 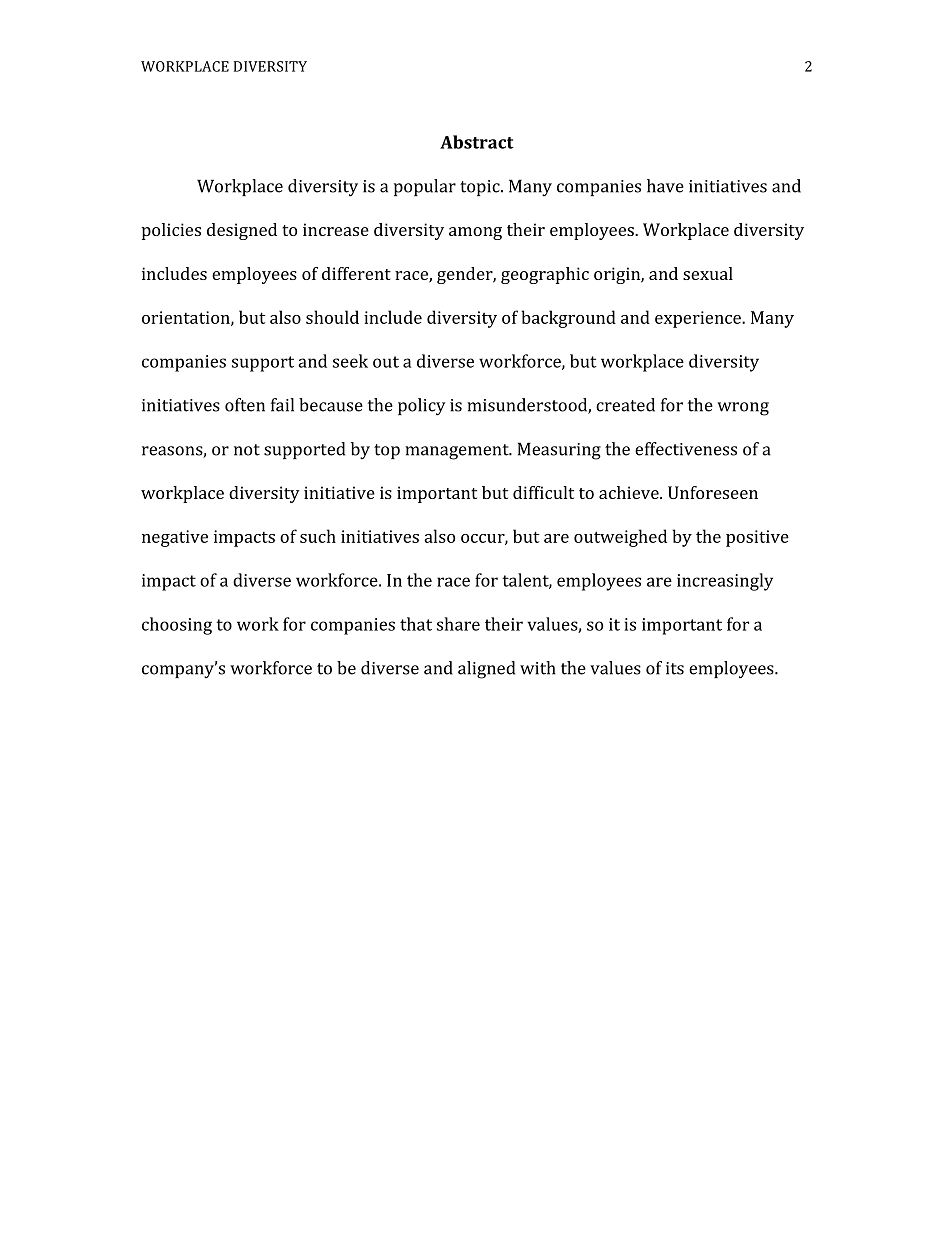 I want to click on choosing, so click(x=177, y=626).
